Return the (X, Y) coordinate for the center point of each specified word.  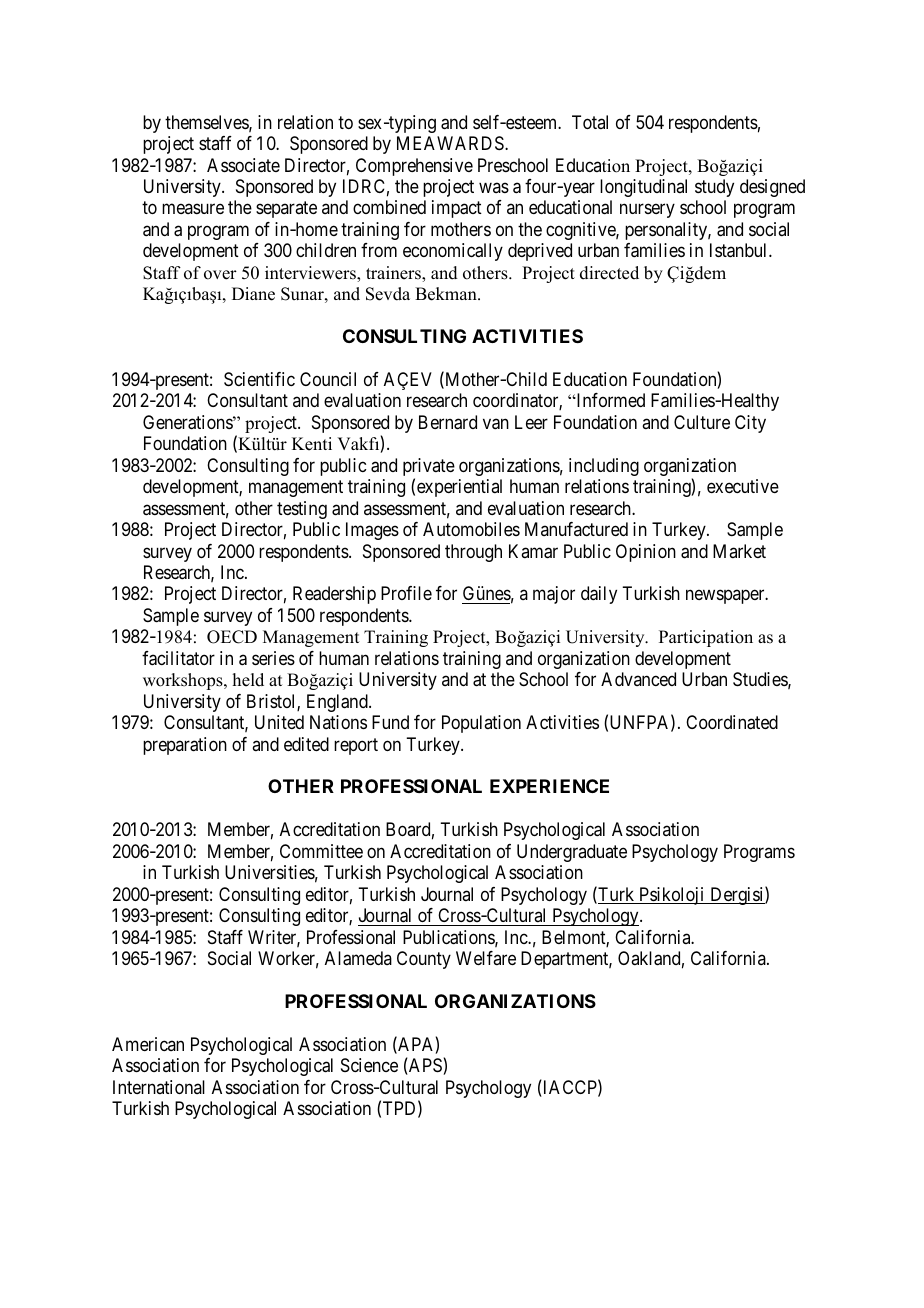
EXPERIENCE (549, 786)
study (714, 188)
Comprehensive (414, 167)
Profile (406, 593)
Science (369, 1065)
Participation (706, 638)
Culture (702, 422)
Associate (243, 165)
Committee (321, 851)
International (159, 1087)
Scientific (259, 379)
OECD (232, 637)
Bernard (448, 422)
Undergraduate (572, 853)
